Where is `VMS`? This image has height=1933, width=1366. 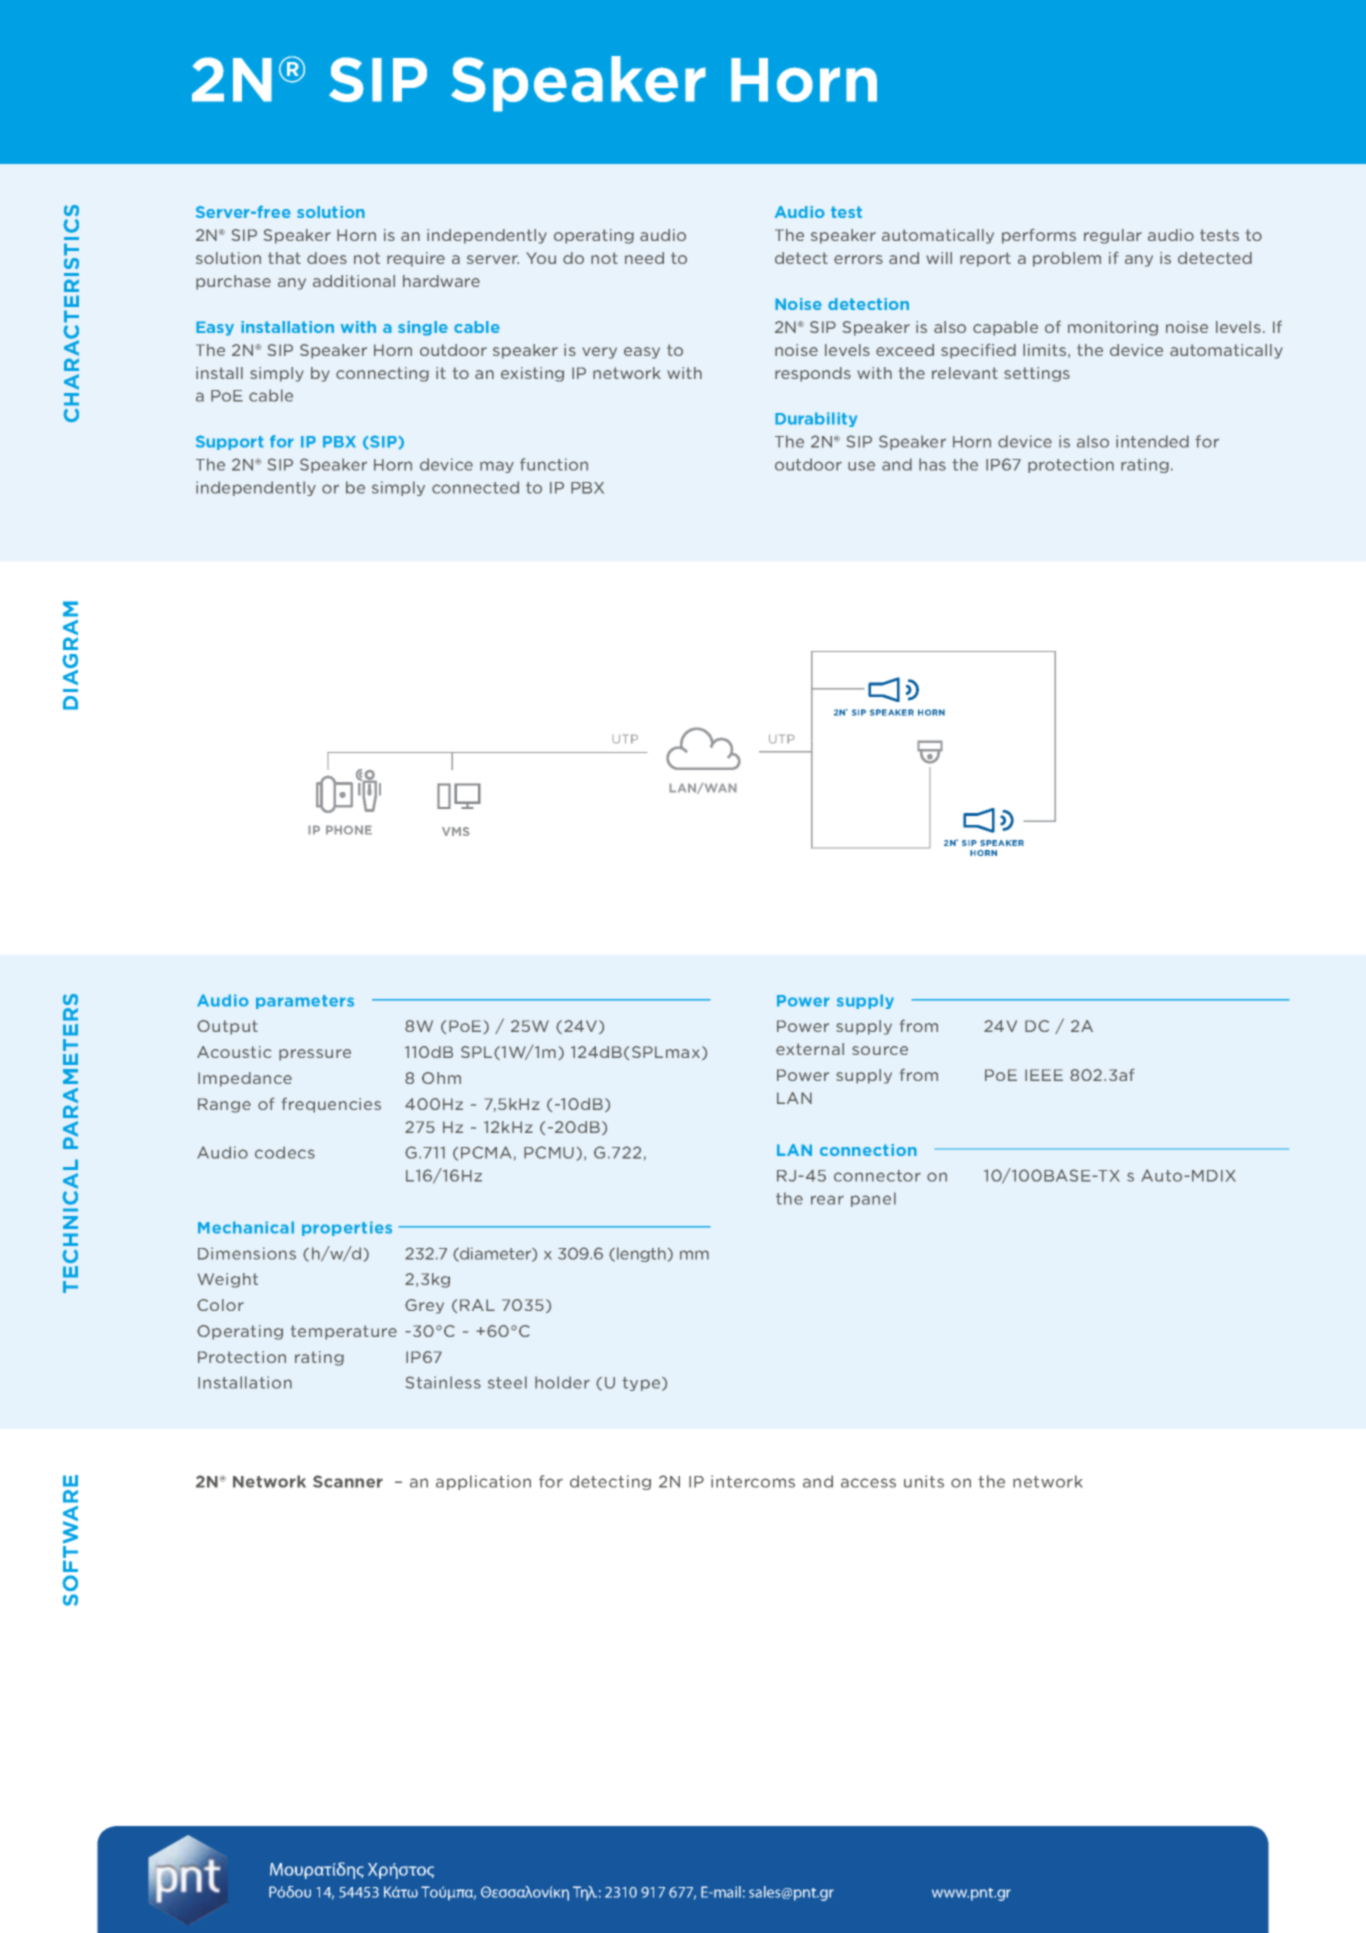
VMS is located at coordinates (456, 831).
